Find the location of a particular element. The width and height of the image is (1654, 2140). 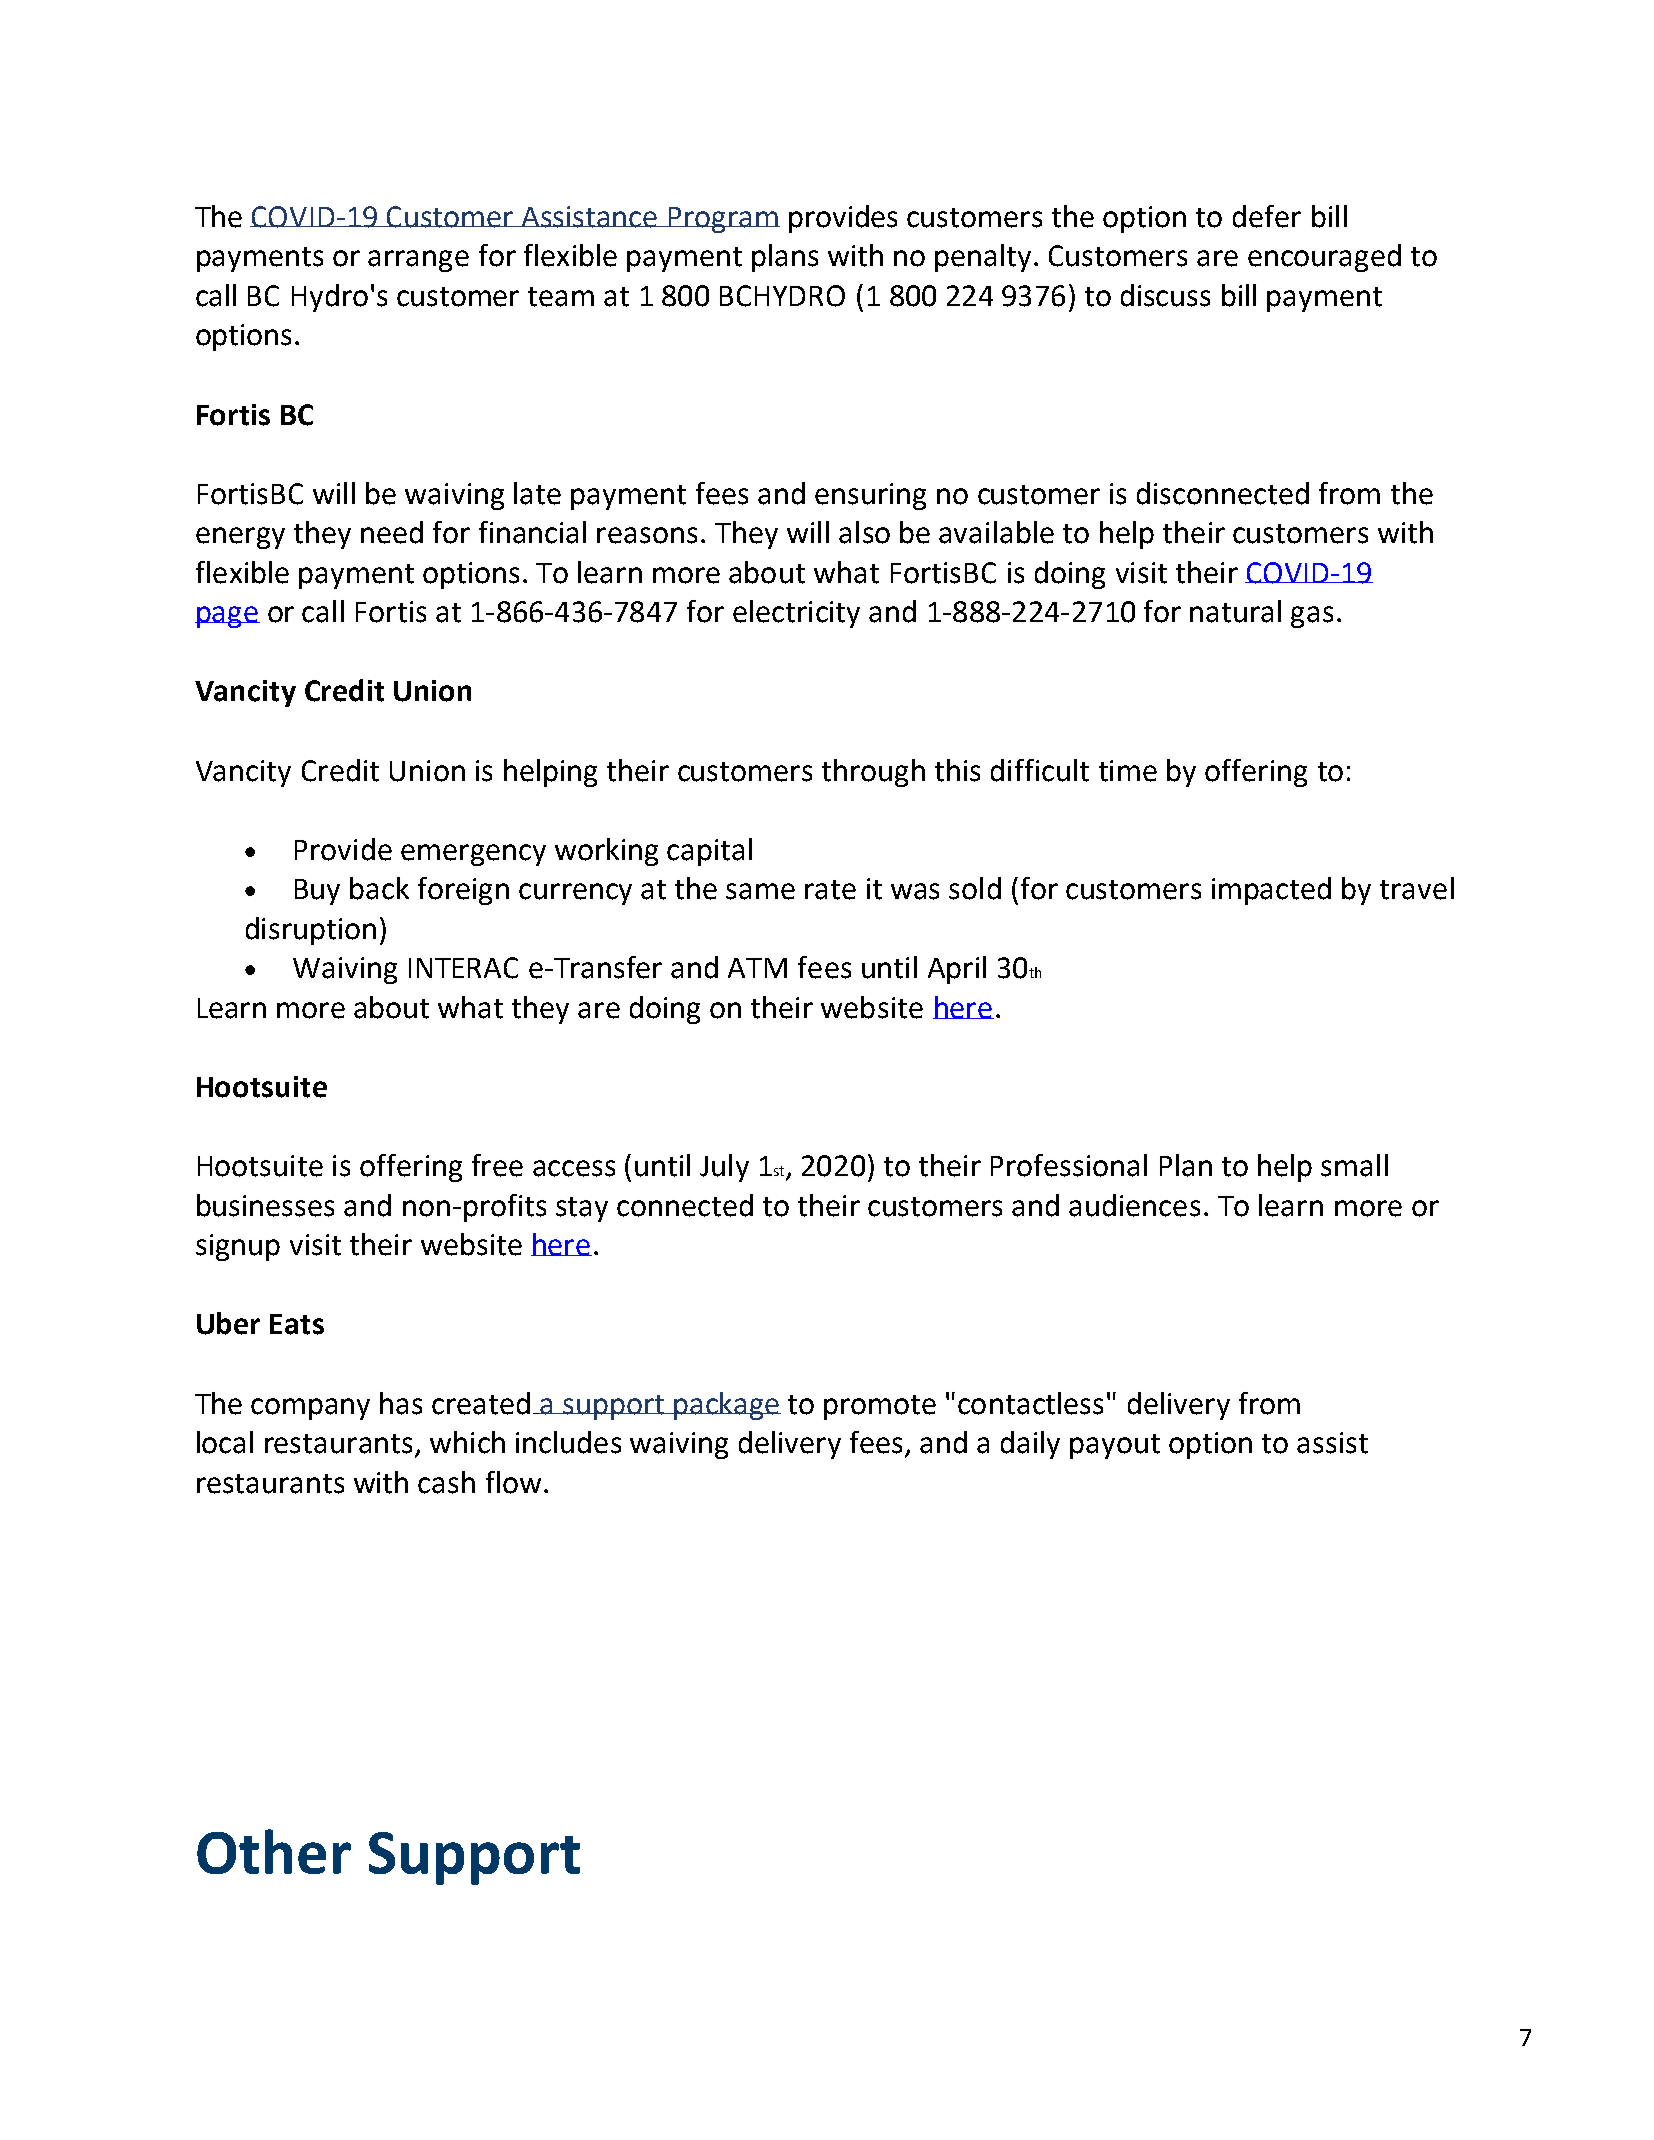

Other is located at coordinates (274, 1851).
